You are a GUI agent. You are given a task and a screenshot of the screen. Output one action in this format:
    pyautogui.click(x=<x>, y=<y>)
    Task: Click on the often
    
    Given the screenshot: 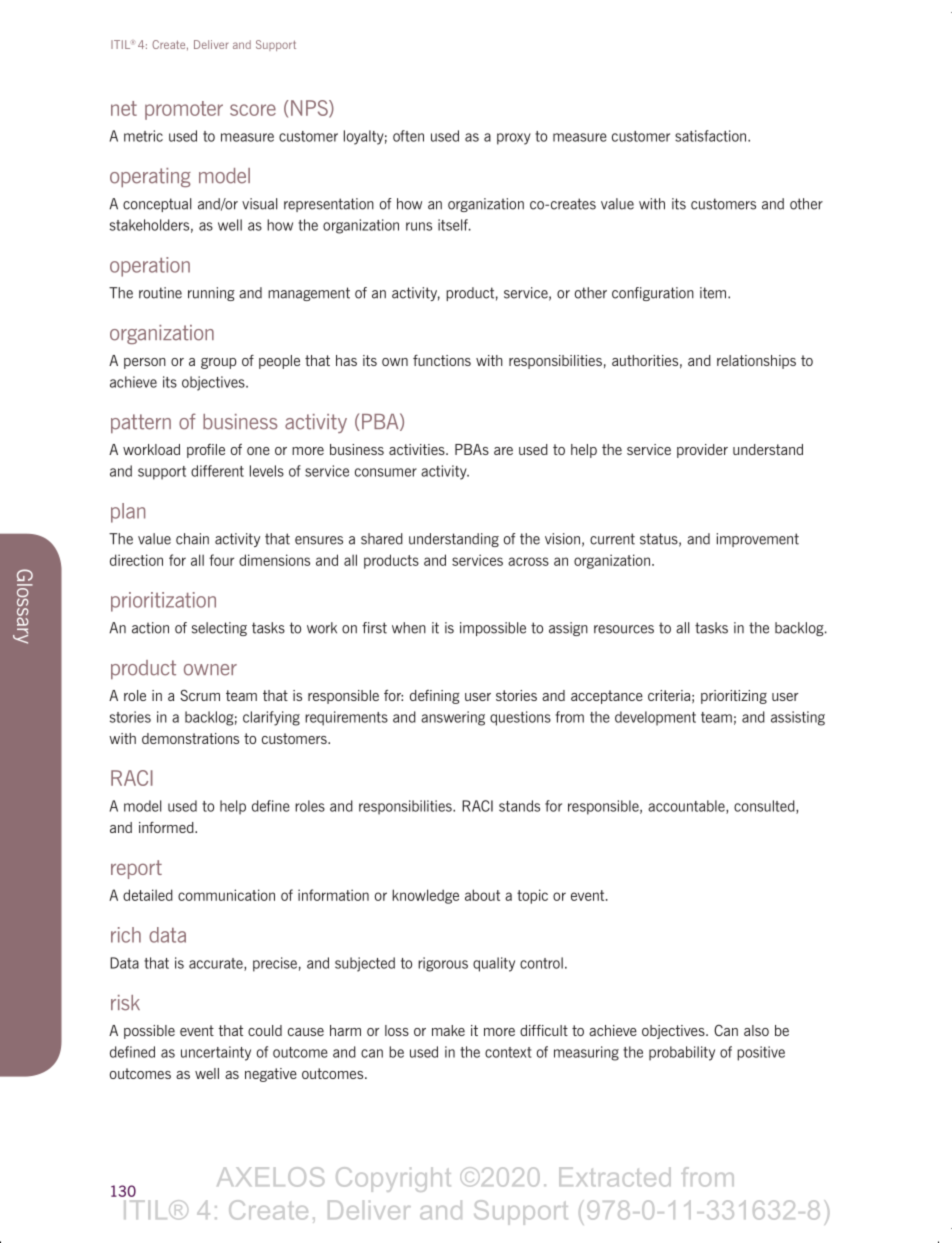 What is the action you would take?
    pyautogui.click(x=408, y=136)
